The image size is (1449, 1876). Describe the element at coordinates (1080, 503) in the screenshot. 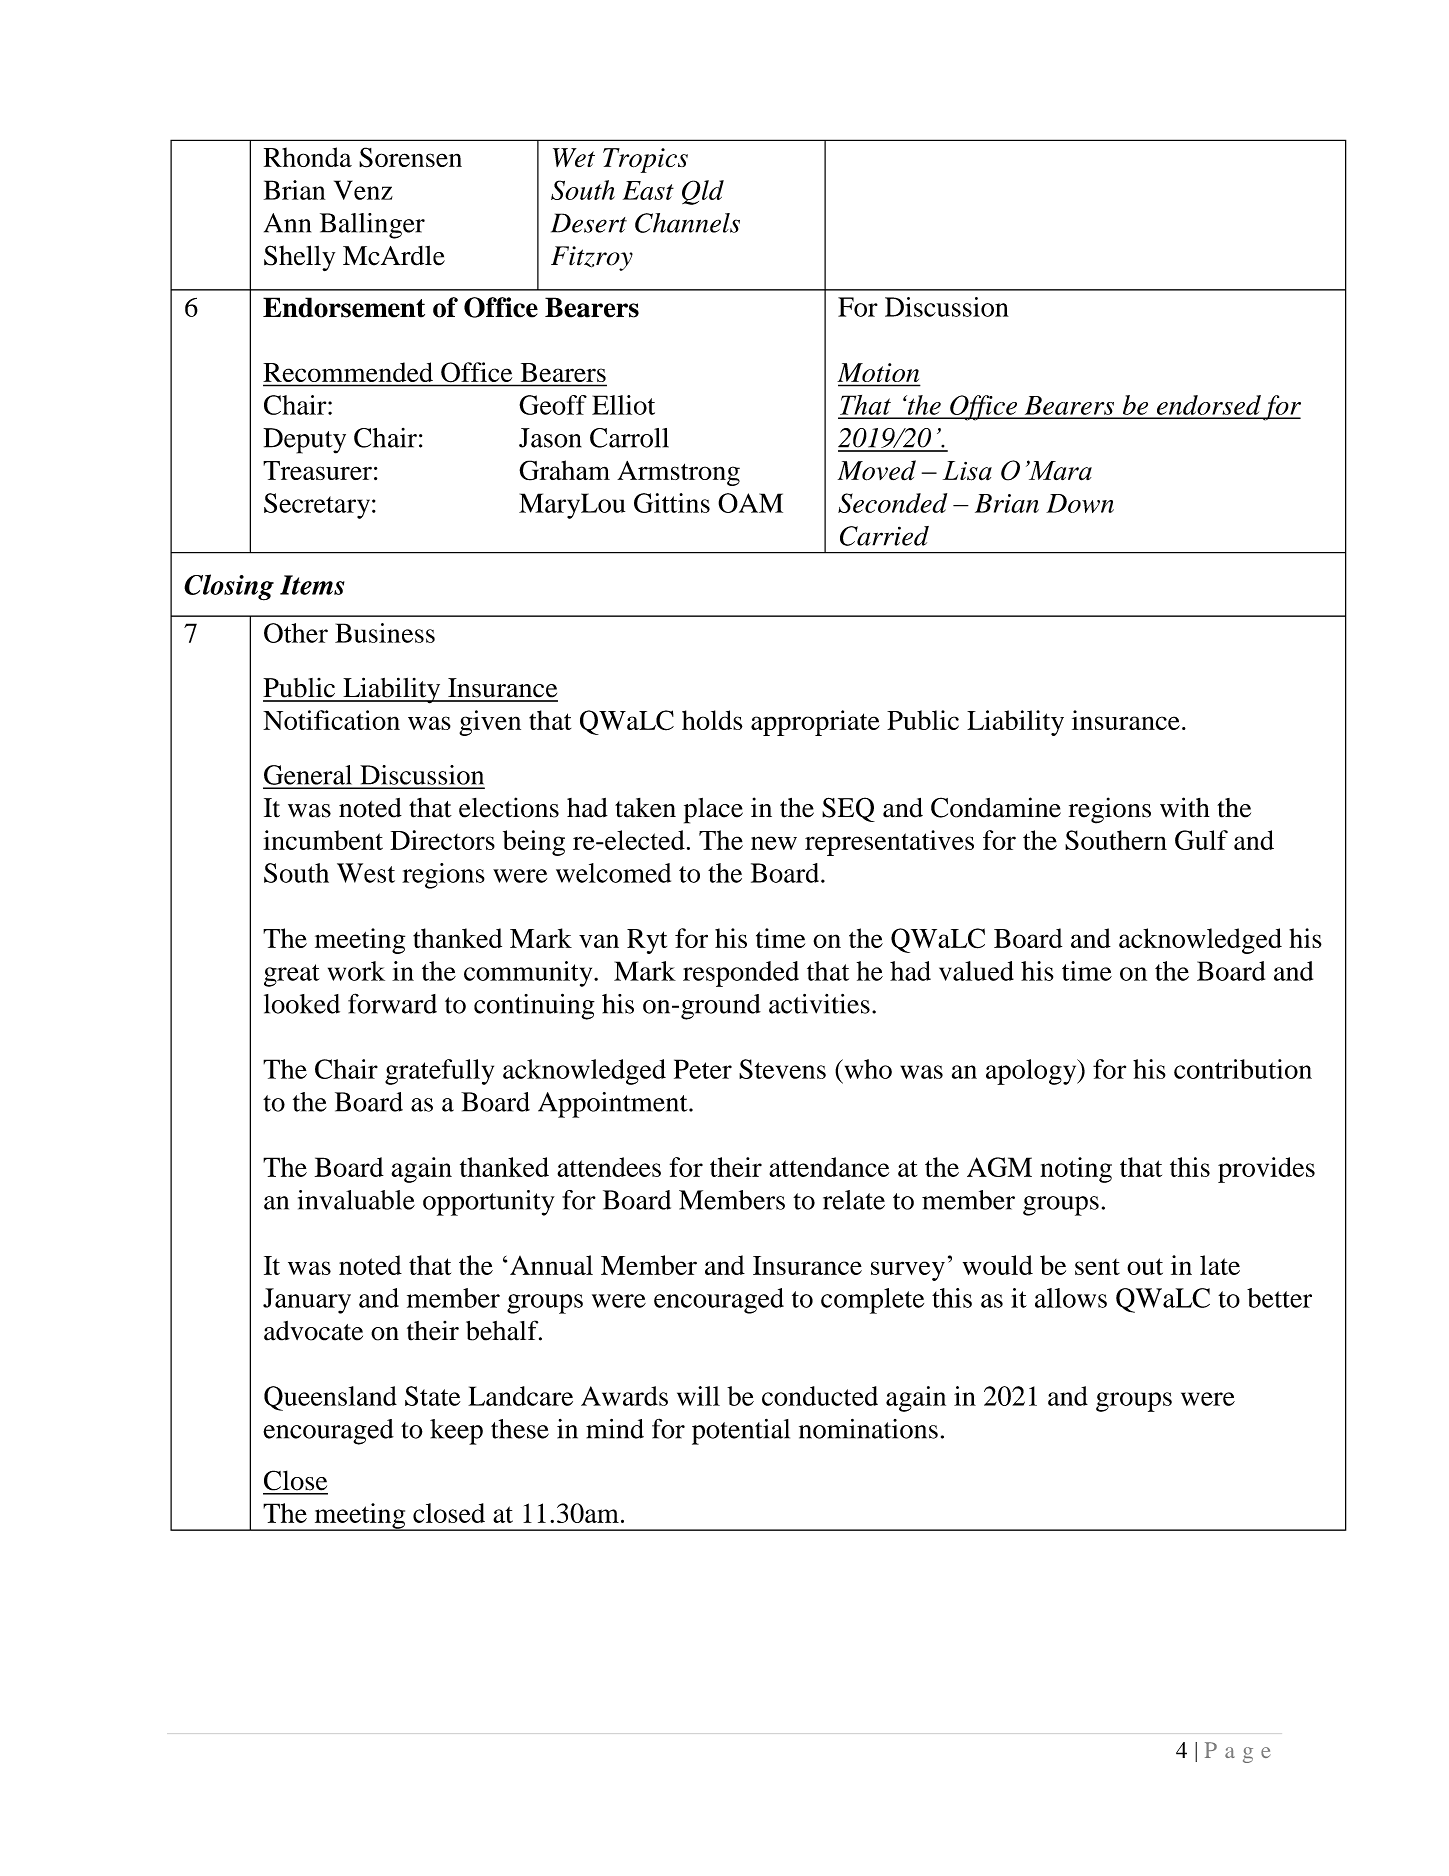

I see `Down` at that location.
